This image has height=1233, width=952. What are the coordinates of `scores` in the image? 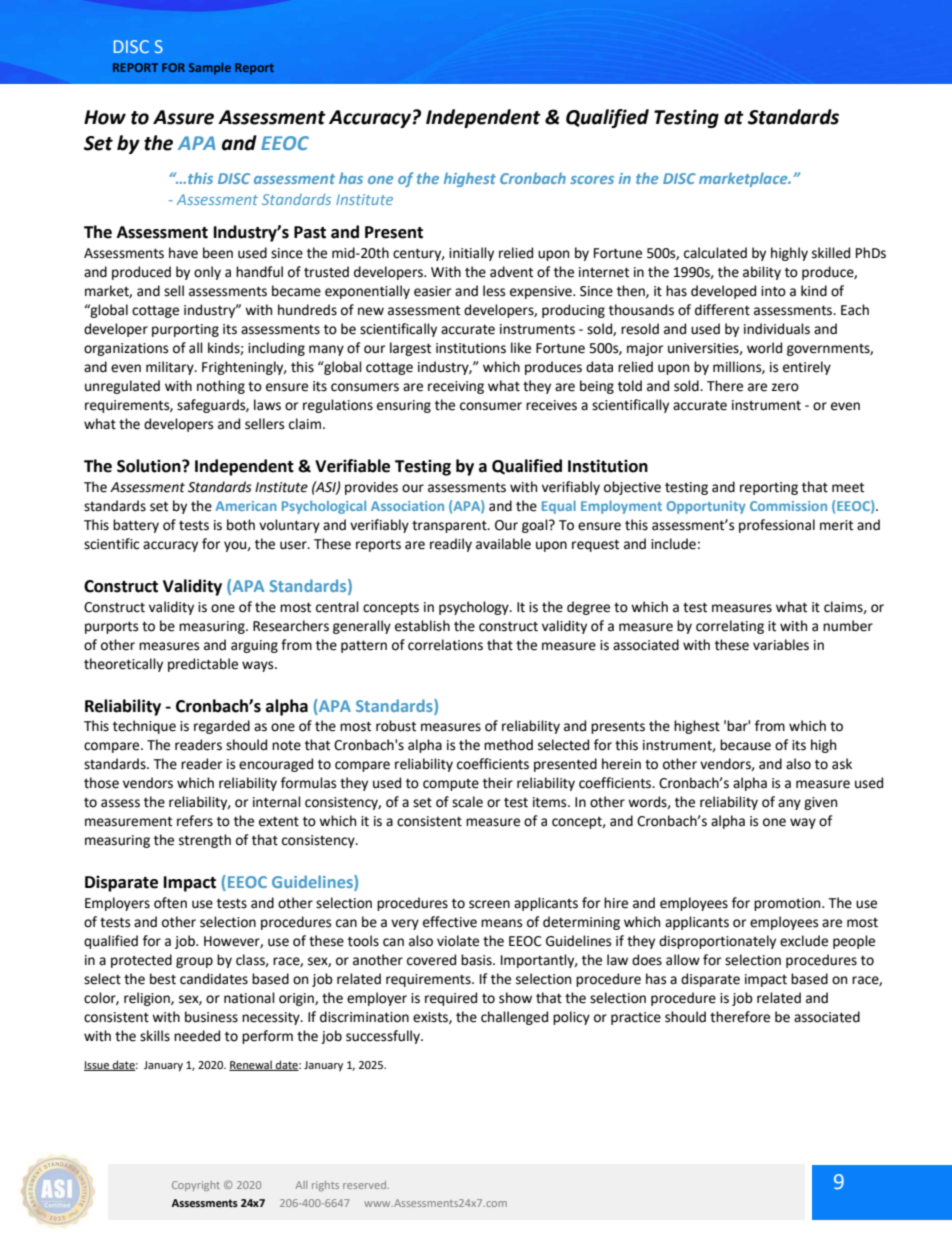 It's located at (592, 180).
